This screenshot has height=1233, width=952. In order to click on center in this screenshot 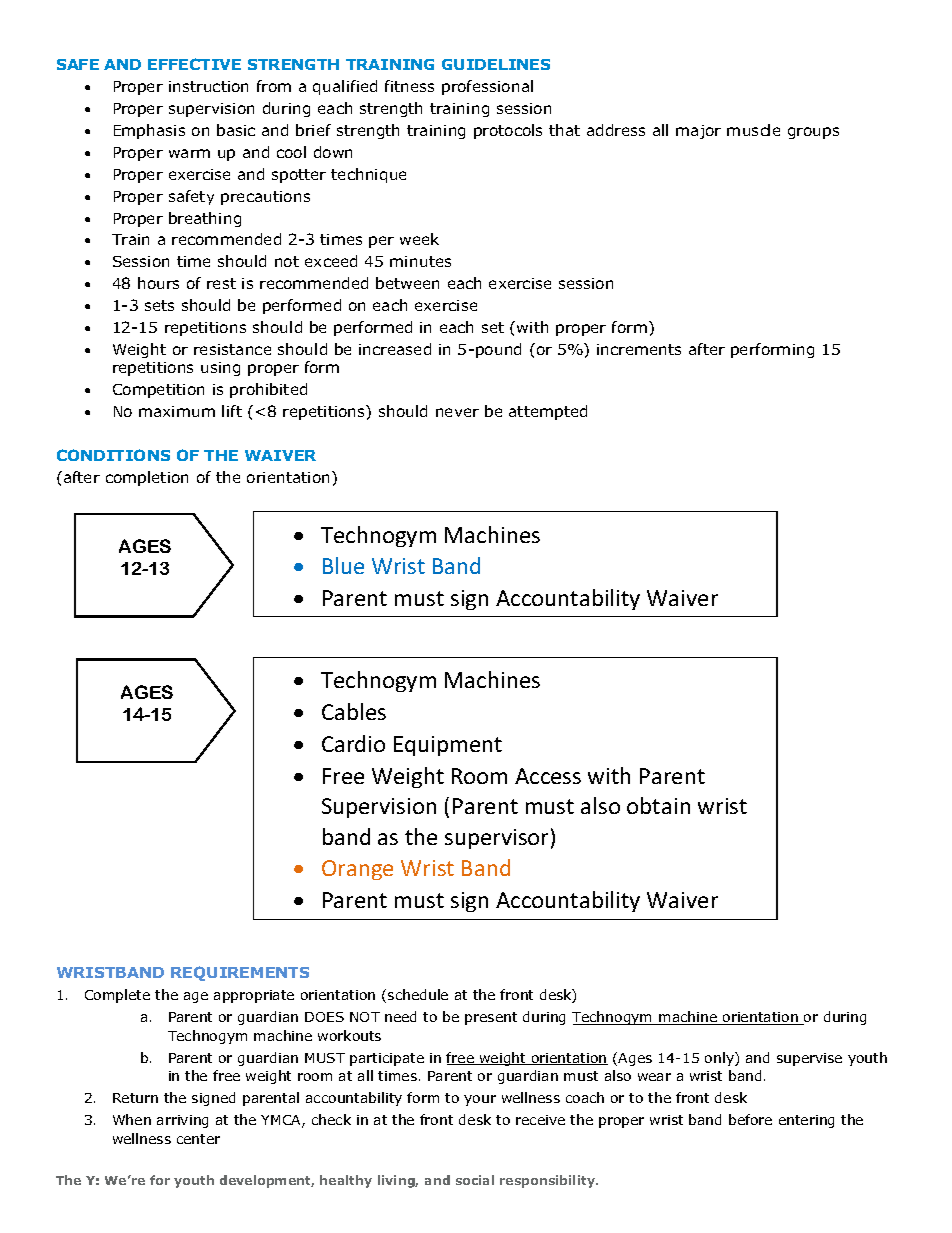, I will do `click(198, 1139)`.
